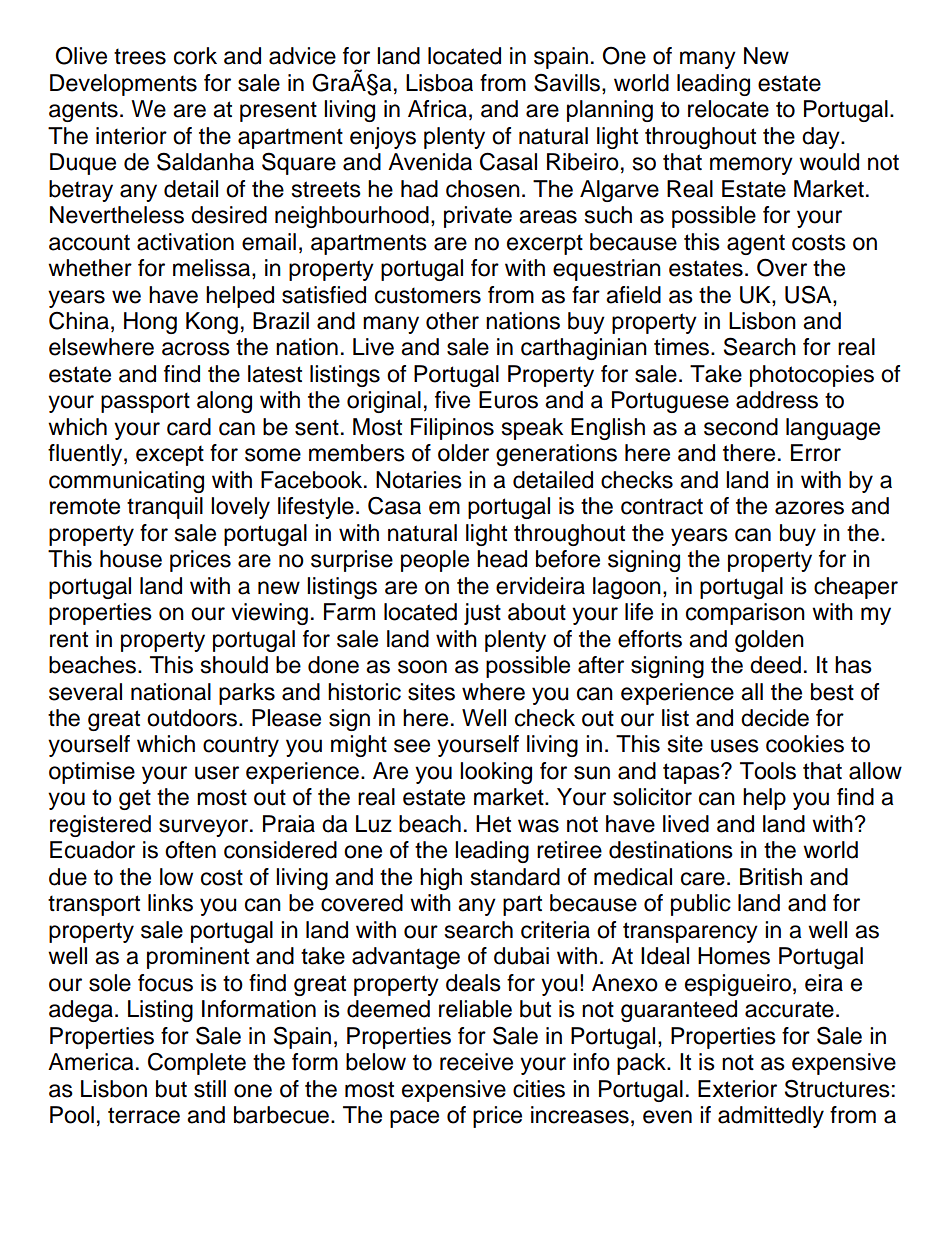 The width and height of the screenshot is (952, 1233). Describe the element at coordinates (728, 109) in the screenshot. I see `relocate` at that location.
